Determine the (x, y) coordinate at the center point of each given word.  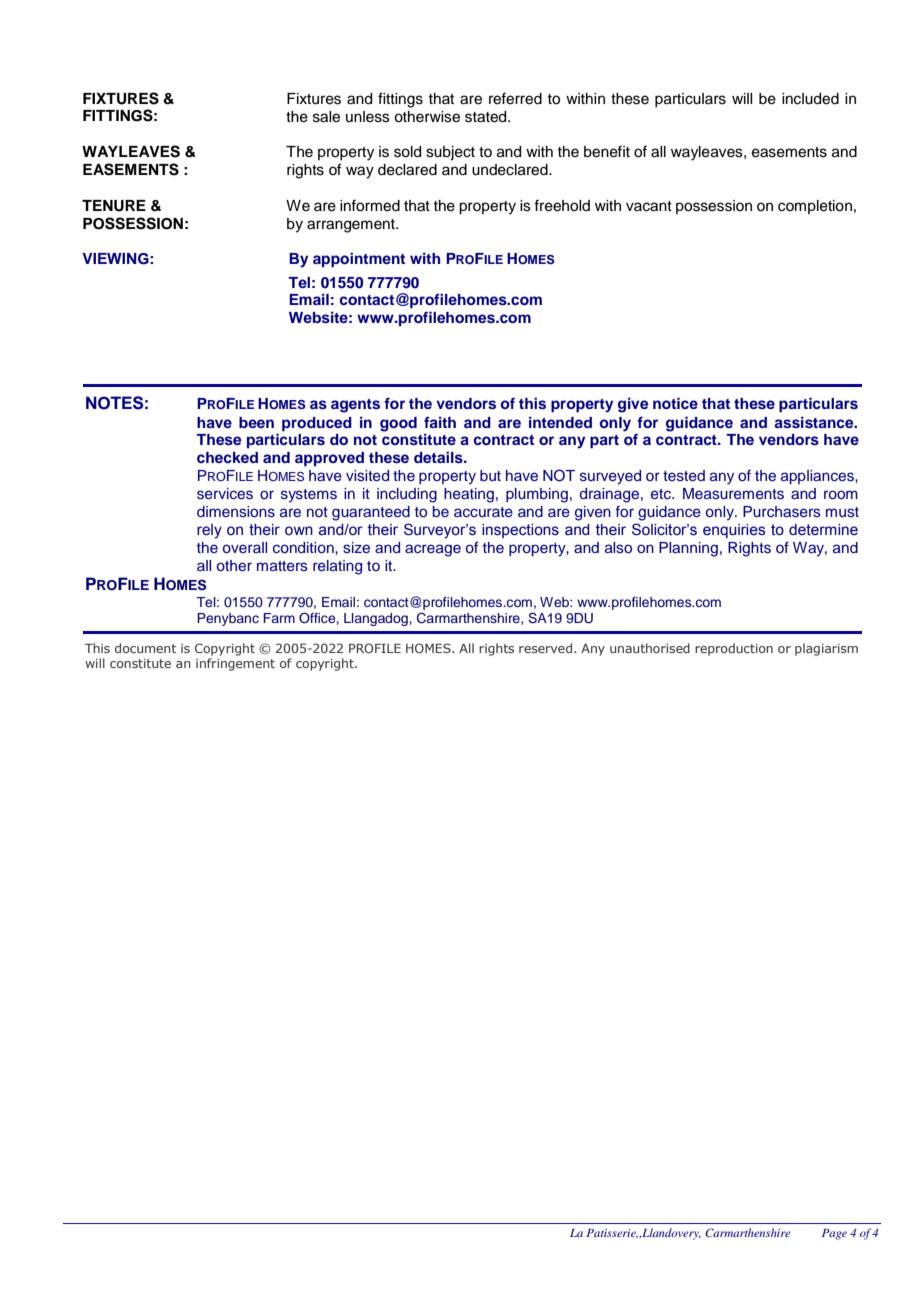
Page (834, 1234)
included (810, 99)
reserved (545, 648)
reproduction (734, 649)
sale (326, 117)
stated (487, 117)
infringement (235, 664)
